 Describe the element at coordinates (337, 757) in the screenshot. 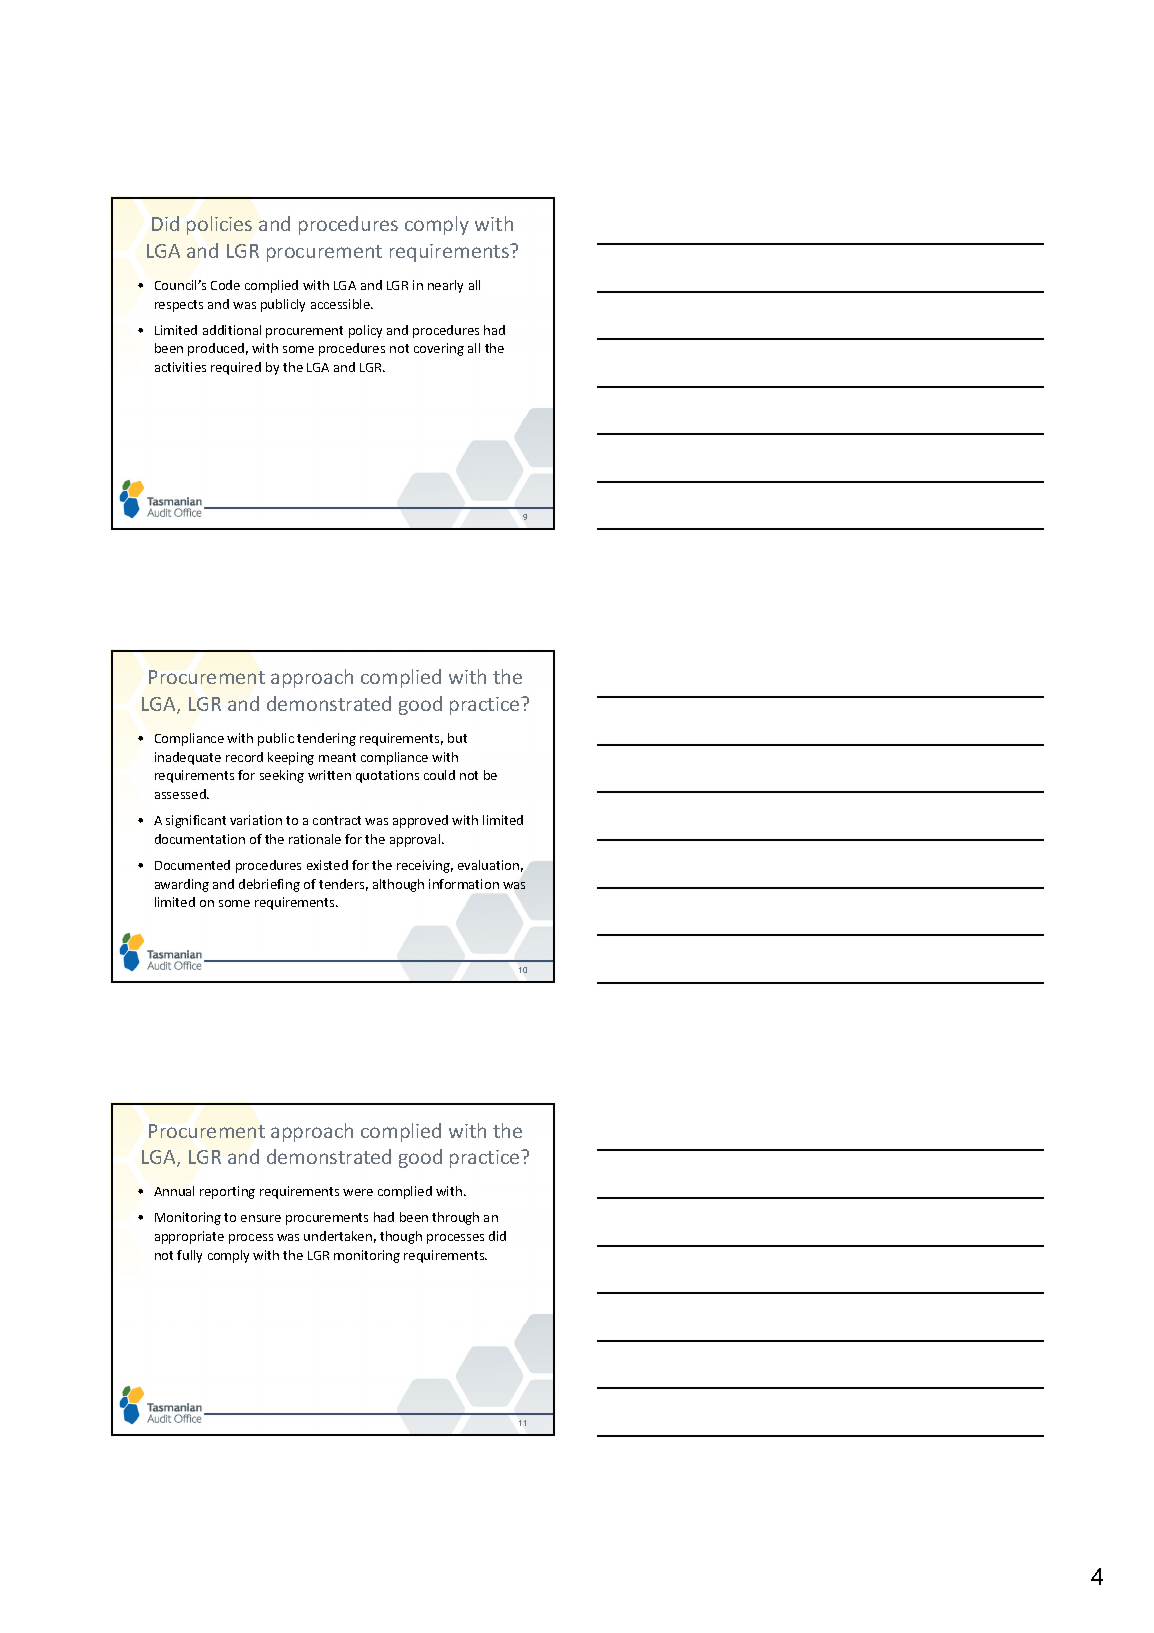

I see `meant` at that location.
